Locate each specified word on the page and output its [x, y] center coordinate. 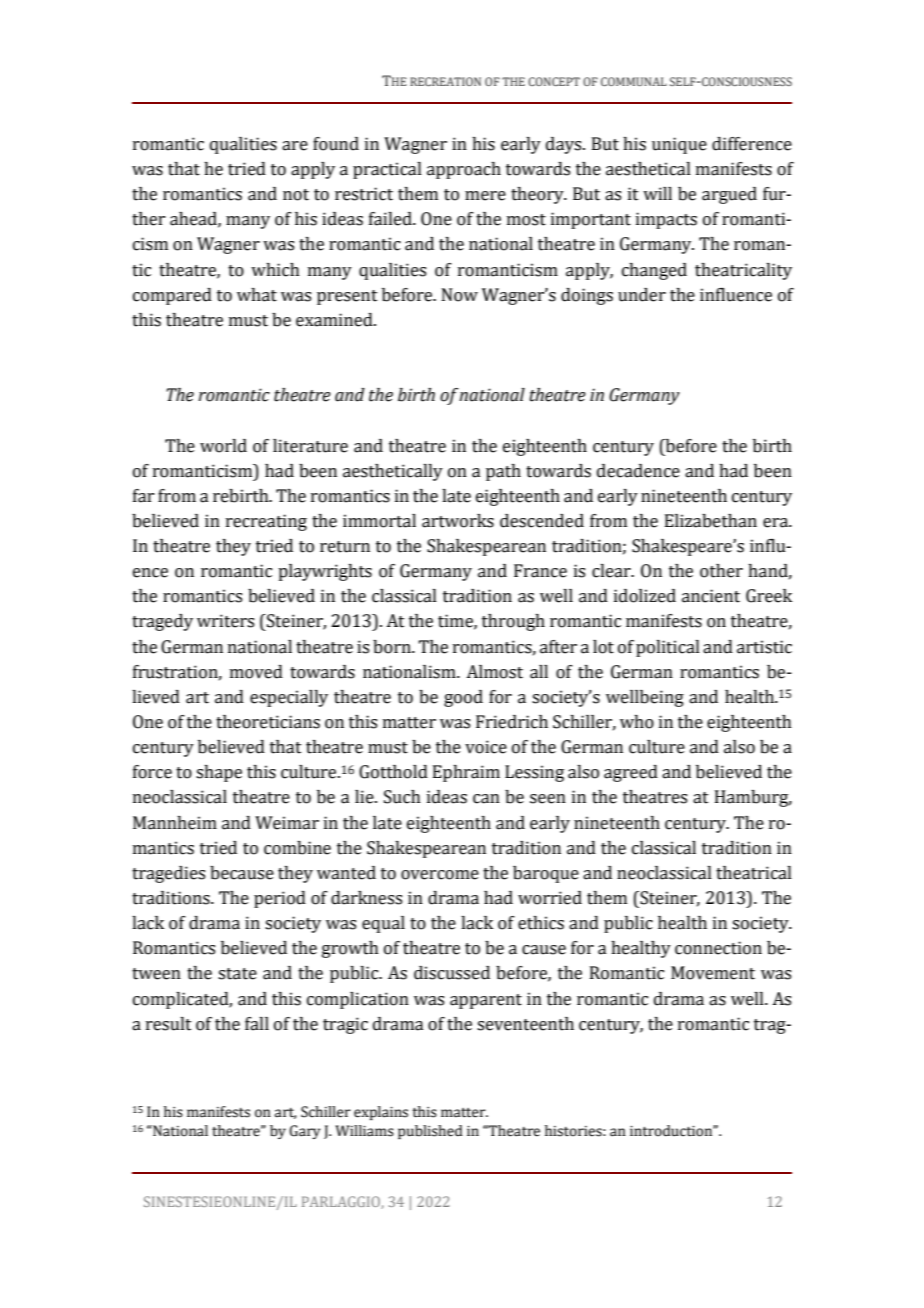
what [257, 295]
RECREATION [445, 81]
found [336, 144]
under [642, 295]
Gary [304, 1132]
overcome [440, 875]
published [430, 1132]
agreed [631, 773]
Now [460, 295]
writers [225, 621]
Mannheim [175, 823]
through [513, 622]
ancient [711, 596]
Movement [713, 973]
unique [679, 145]
